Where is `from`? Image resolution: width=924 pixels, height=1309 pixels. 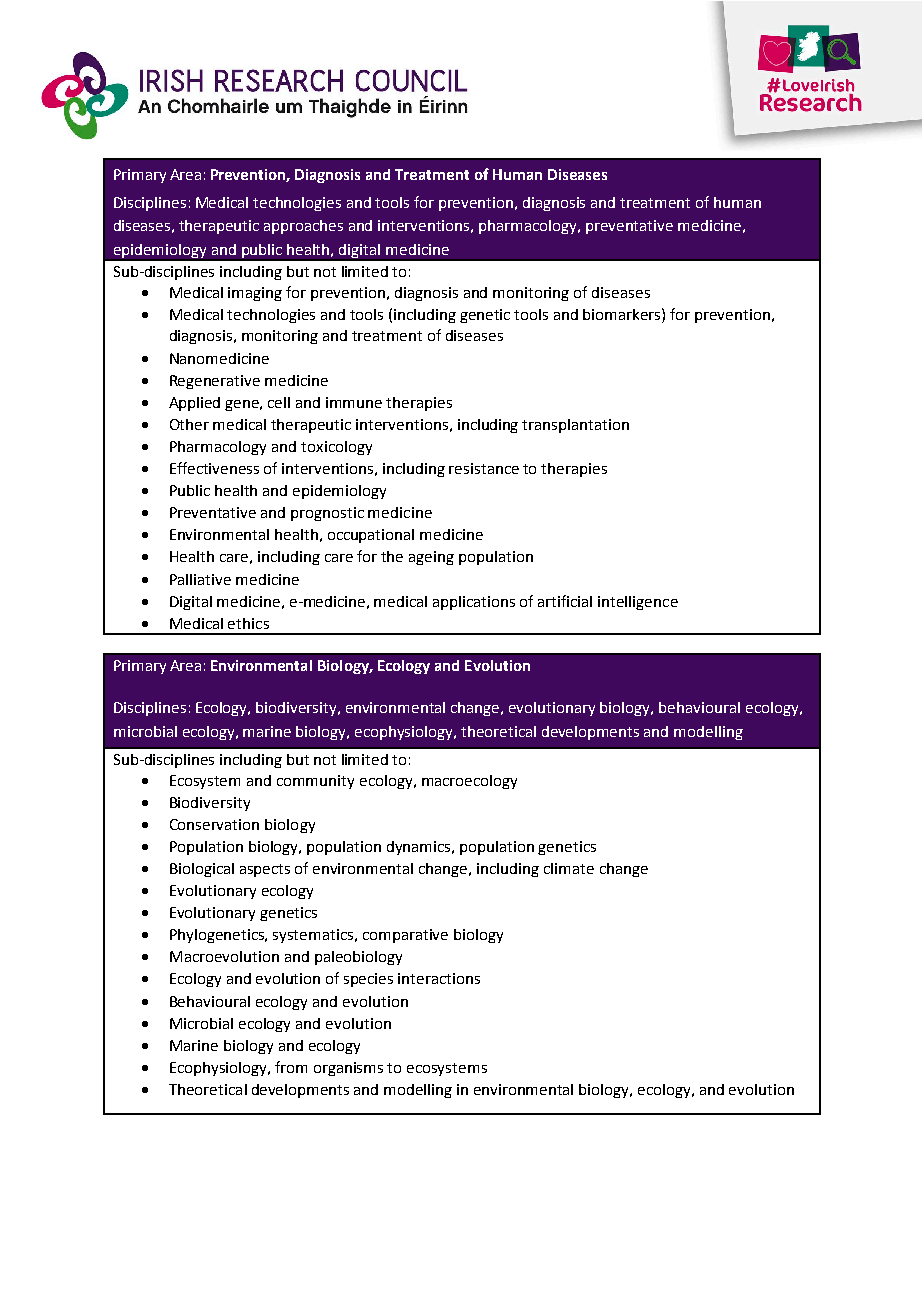 from is located at coordinates (291, 1067).
